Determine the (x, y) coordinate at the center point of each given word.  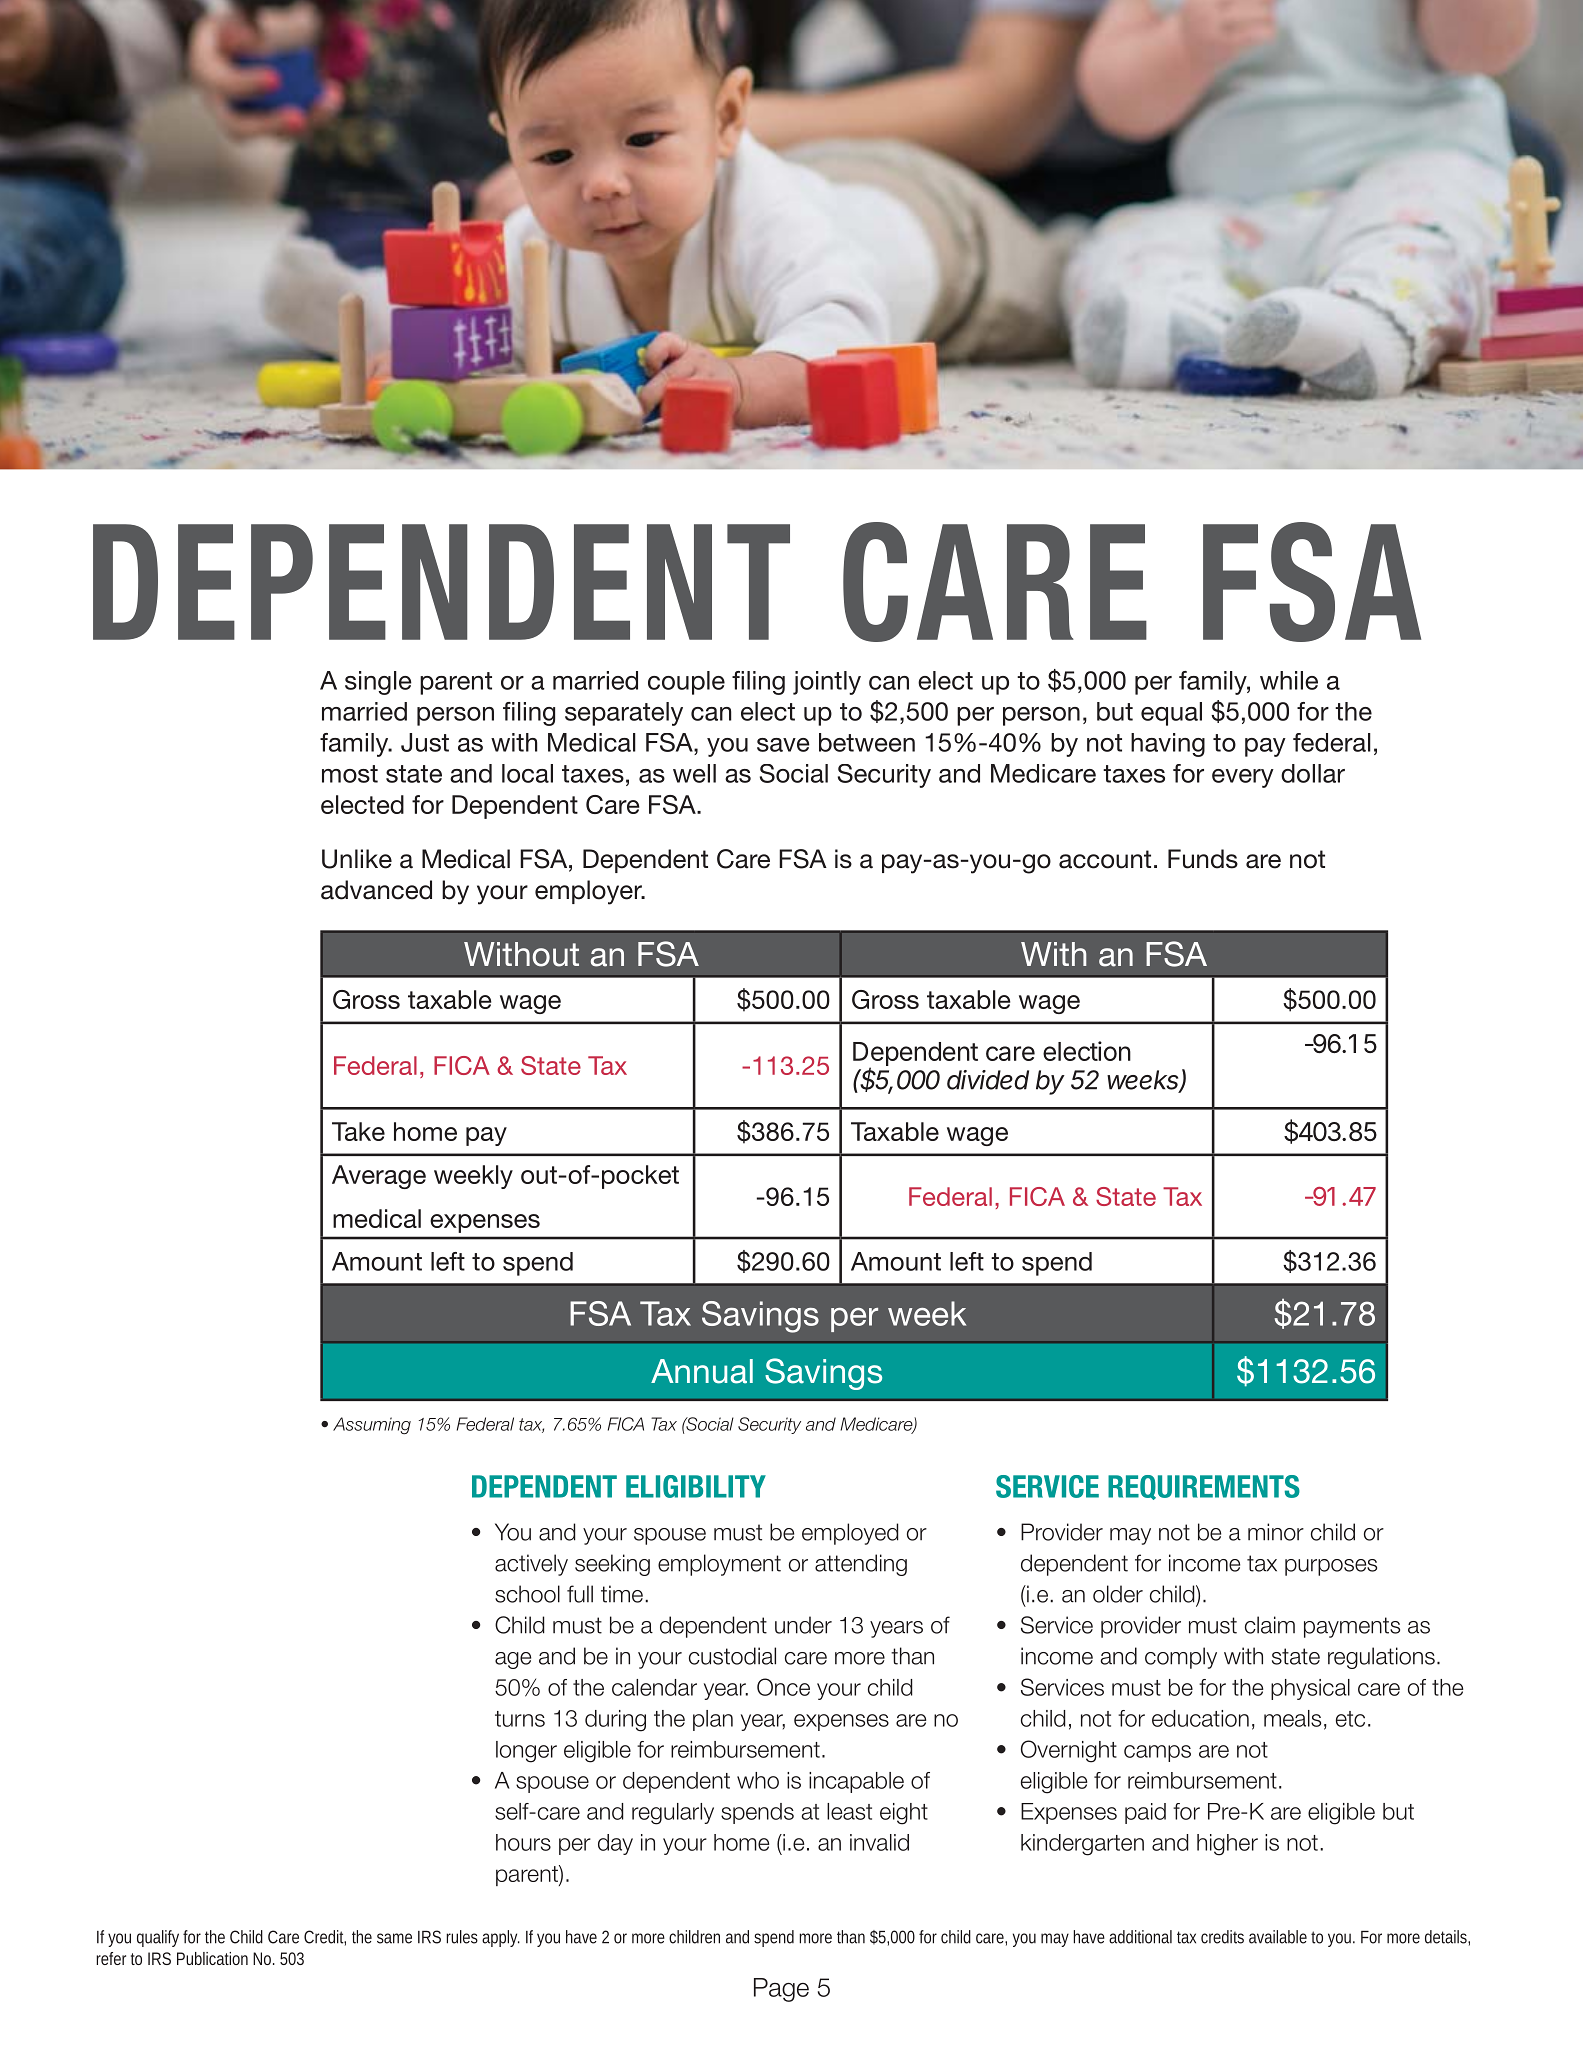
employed (850, 1534)
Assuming (372, 1425)
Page (781, 1990)
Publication (212, 1958)
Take (358, 1131)
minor (1276, 1532)
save (783, 745)
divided (988, 1080)
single (378, 683)
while (1289, 680)
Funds (1203, 859)
